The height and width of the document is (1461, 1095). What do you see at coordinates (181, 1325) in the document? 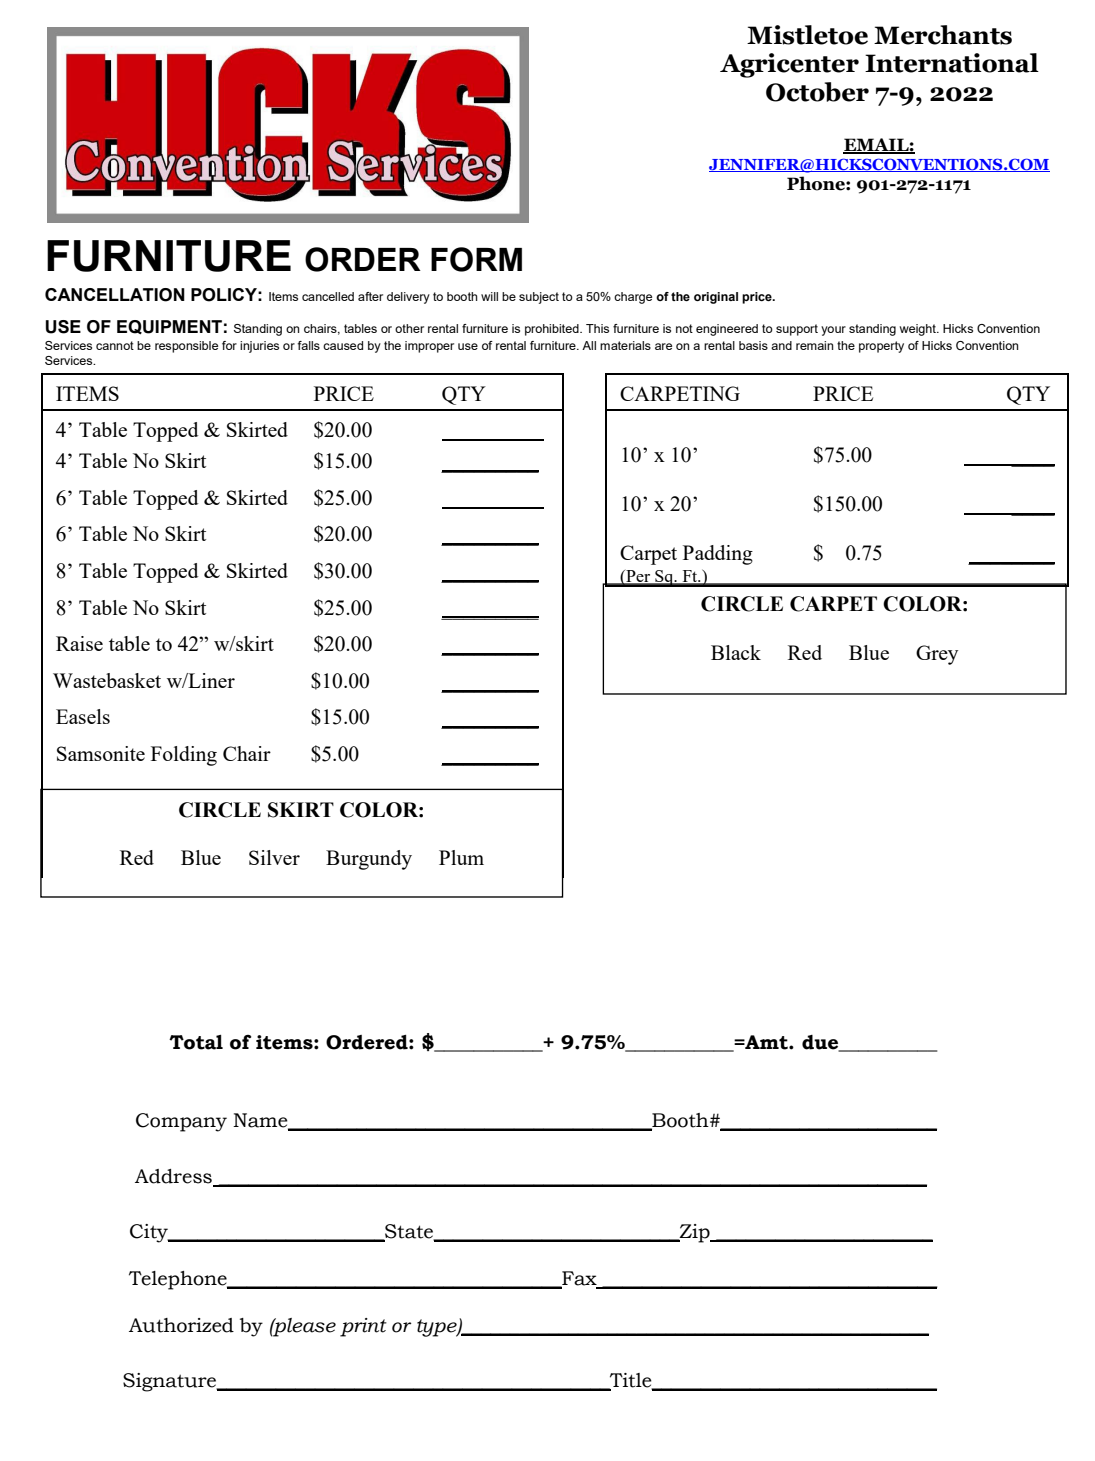
I see `Authorized` at bounding box center [181, 1325].
